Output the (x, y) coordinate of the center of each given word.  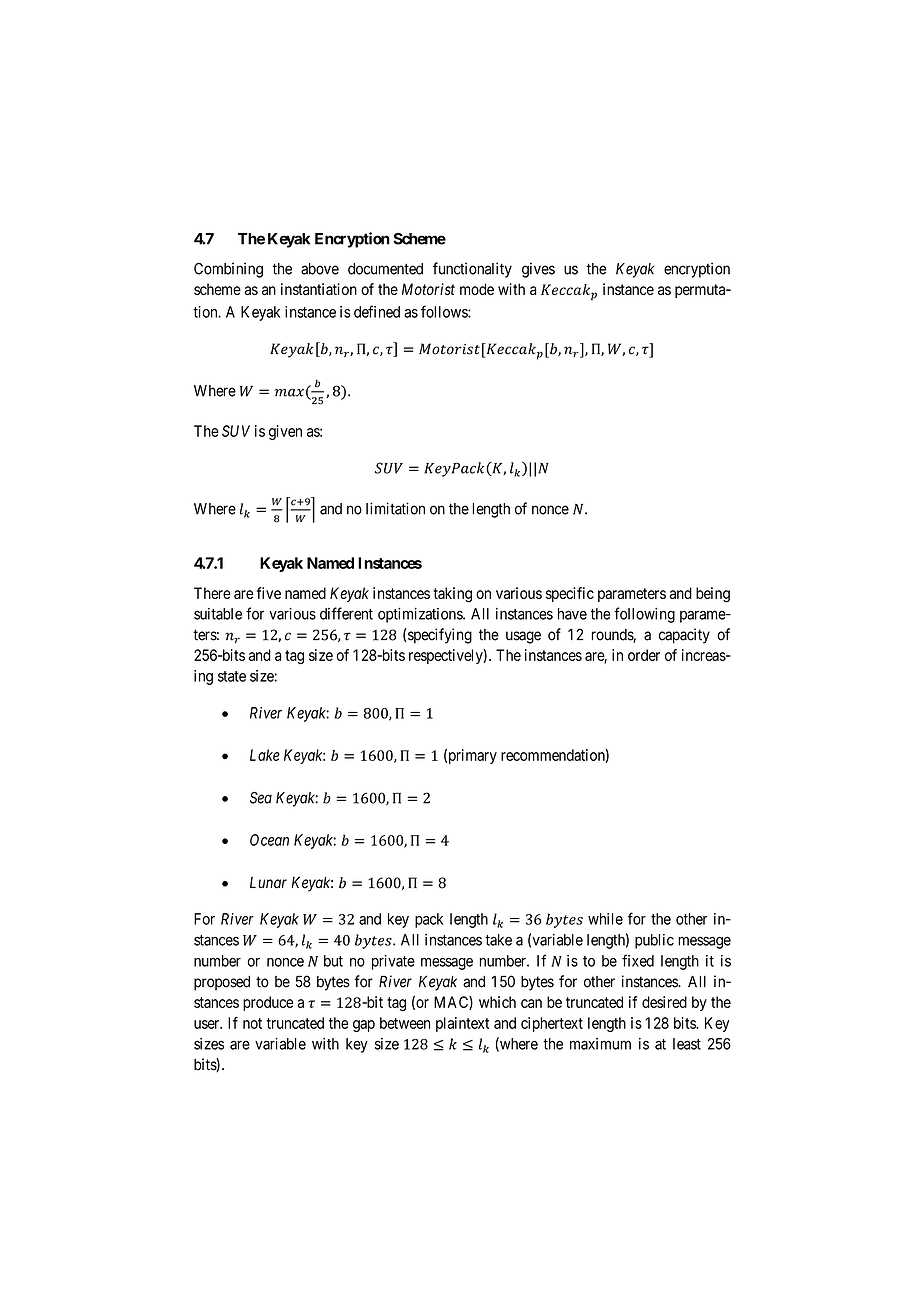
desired (664, 1002)
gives (538, 270)
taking (452, 595)
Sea (261, 798)
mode (477, 289)
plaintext (462, 1024)
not (252, 1023)
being (713, 595)
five (269, 593)
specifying (440, 636)
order (644, 655)
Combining (228, 270)
